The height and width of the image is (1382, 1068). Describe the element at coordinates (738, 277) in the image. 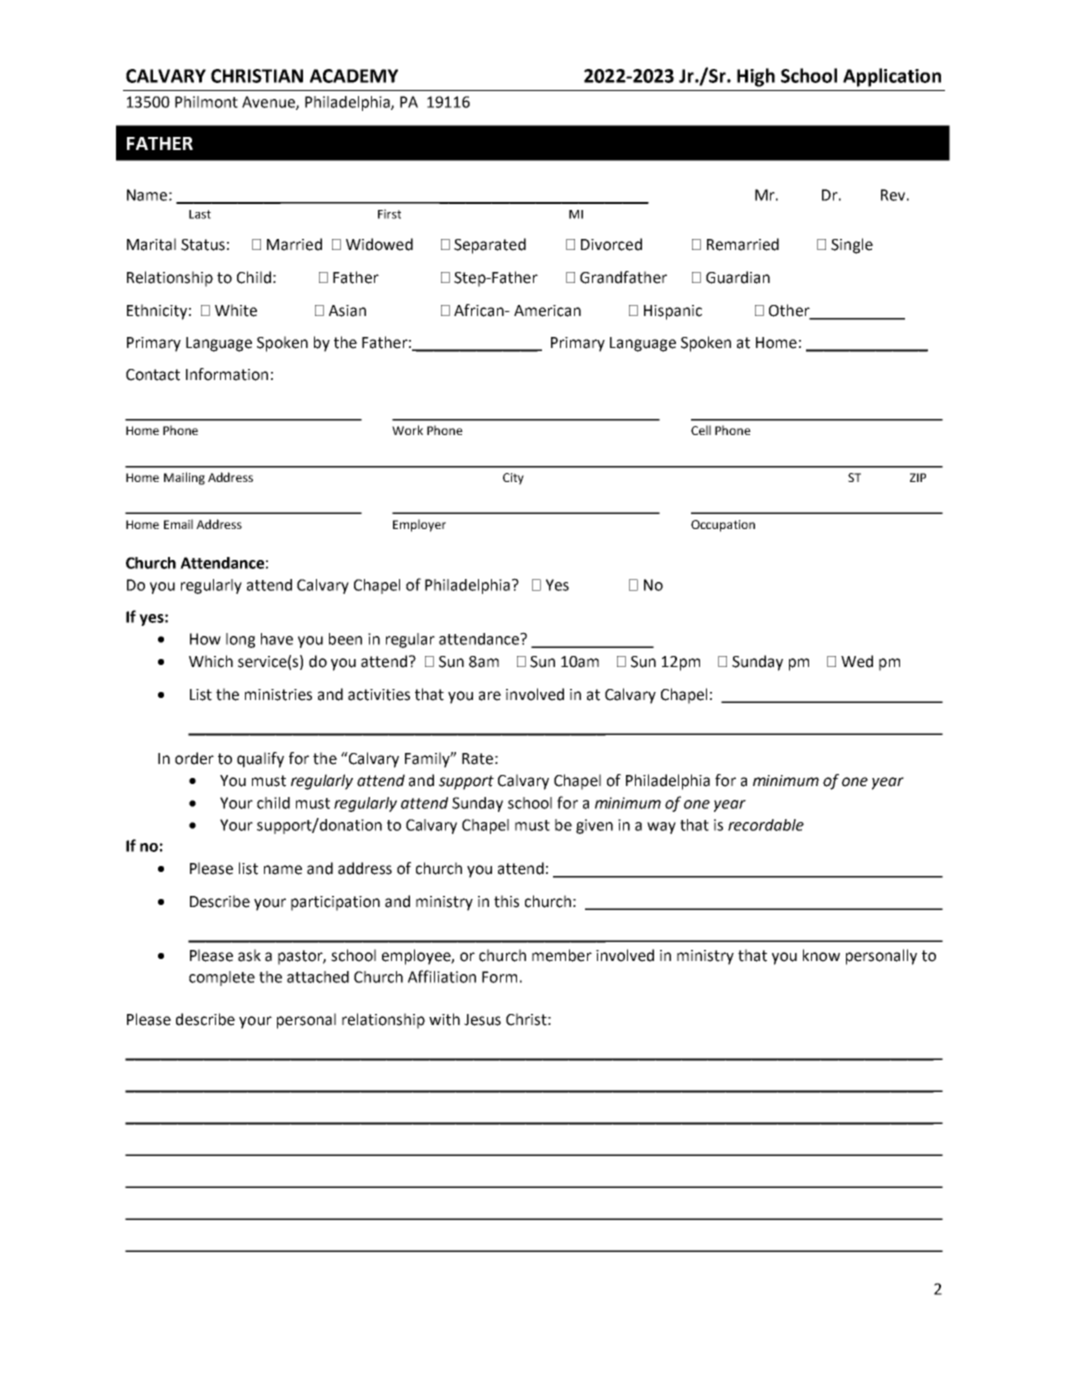

I see `Guardian` at that location.
